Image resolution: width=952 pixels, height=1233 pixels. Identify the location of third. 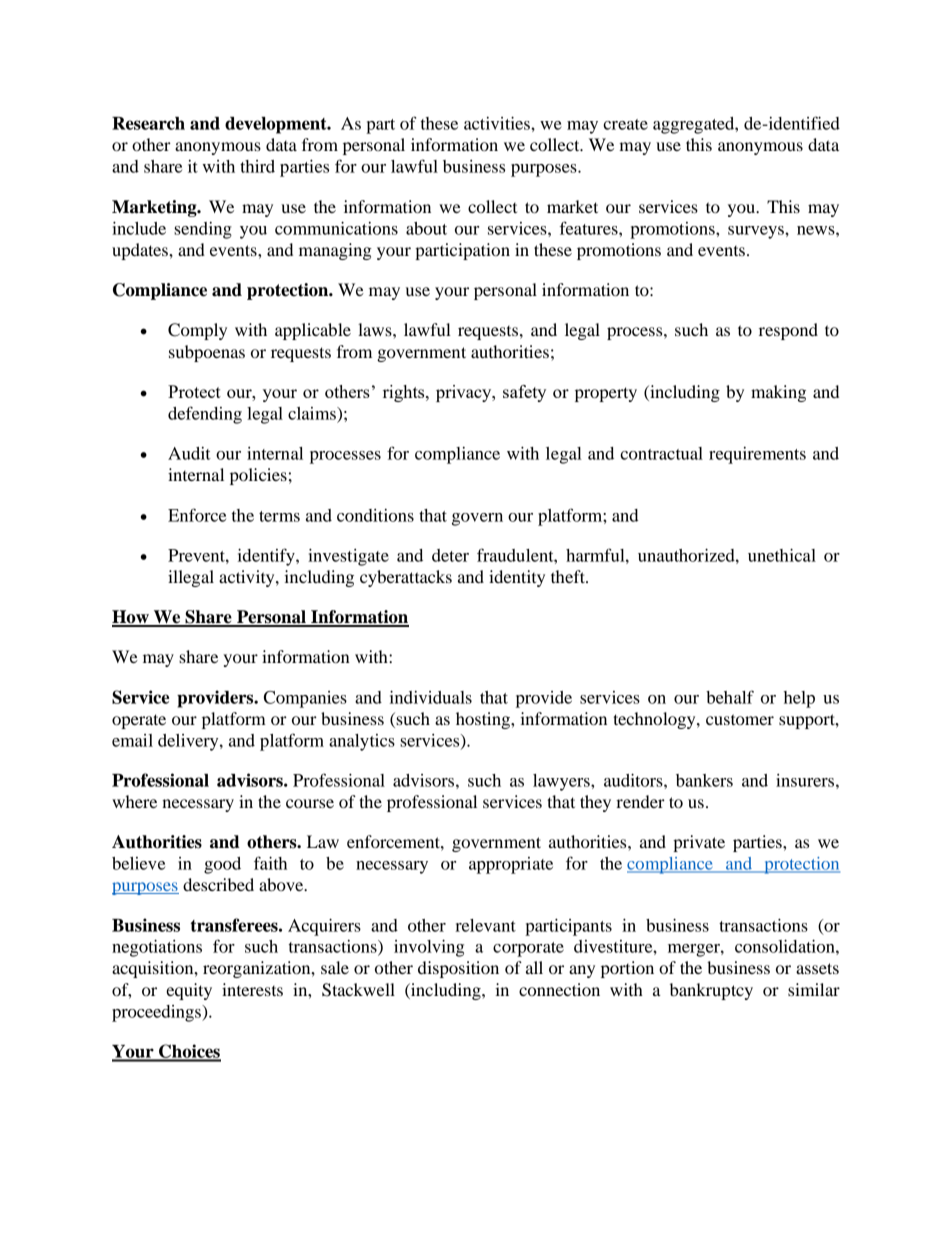
(257, 166).
